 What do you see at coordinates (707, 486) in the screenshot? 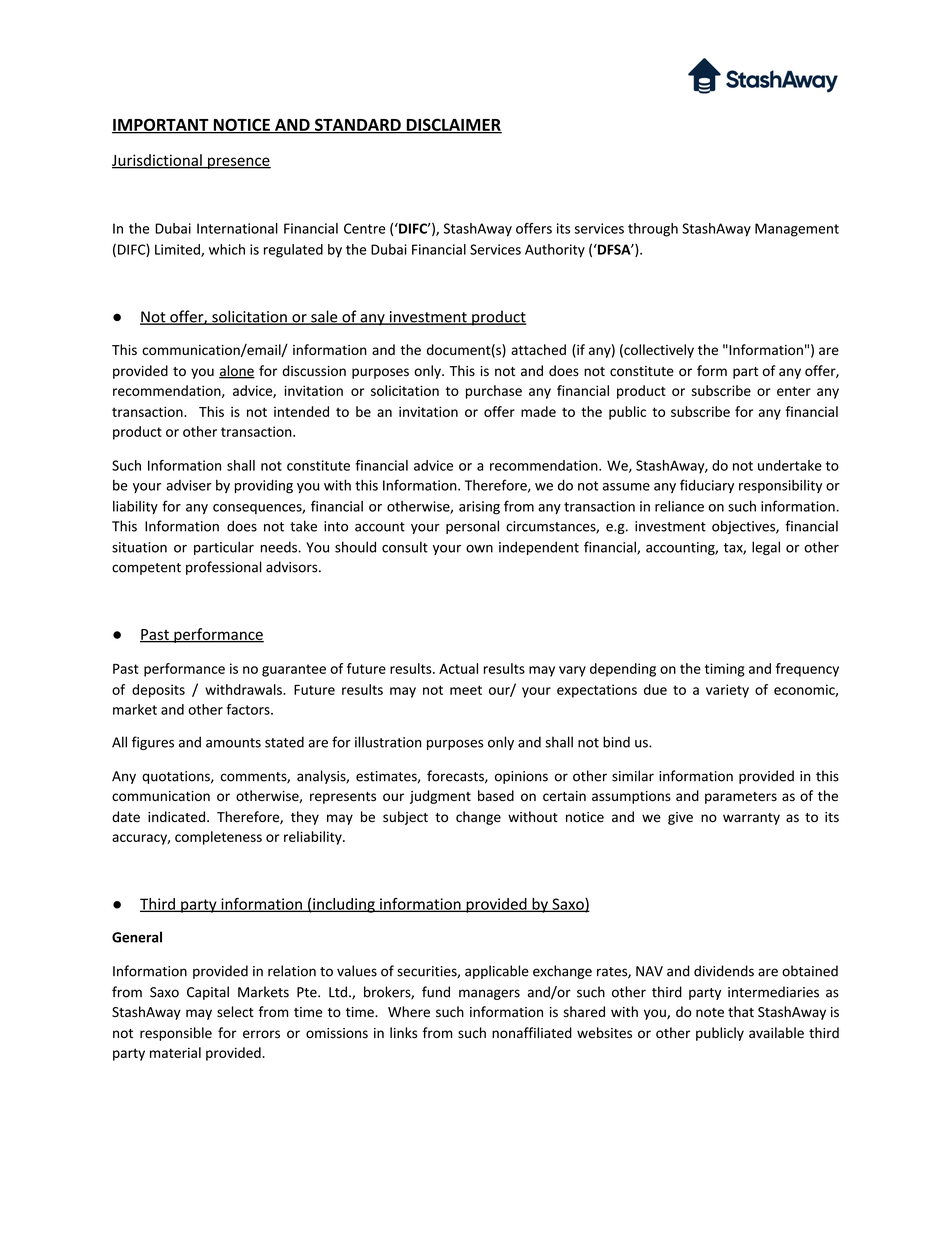
I see `fiduciary` at bounding box center [707, 486].
